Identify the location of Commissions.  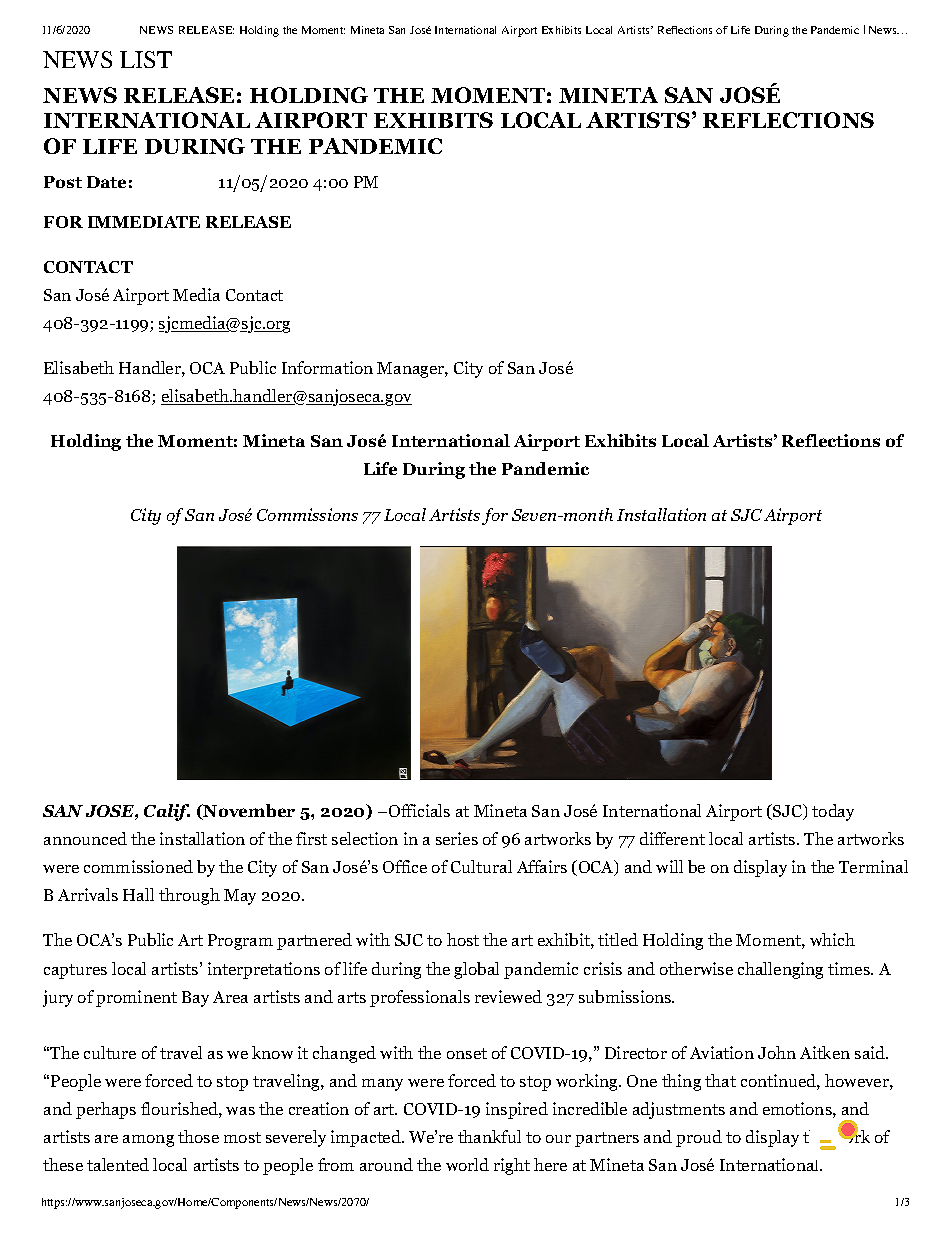
(307, 514).
